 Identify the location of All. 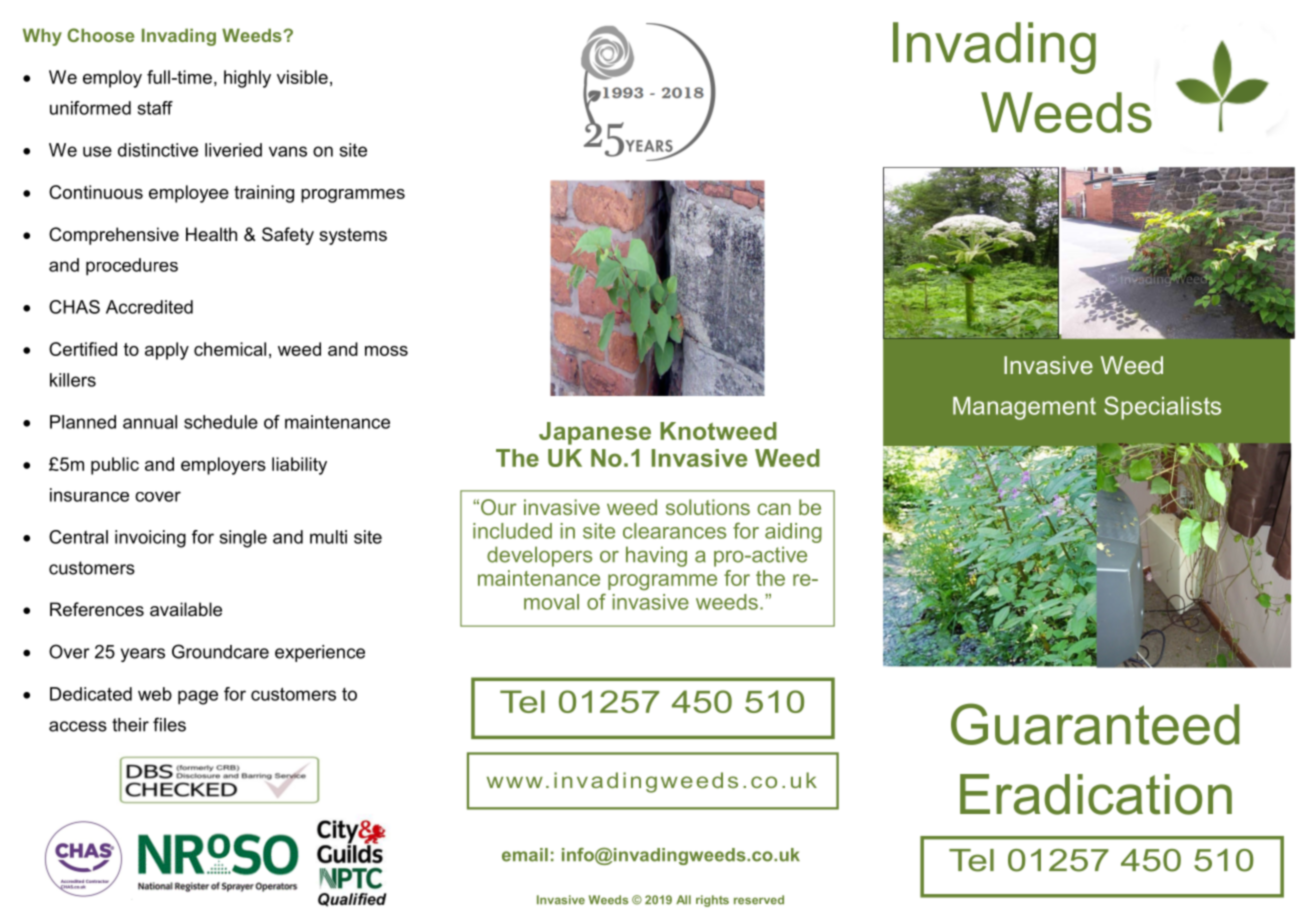
(683, 899).
